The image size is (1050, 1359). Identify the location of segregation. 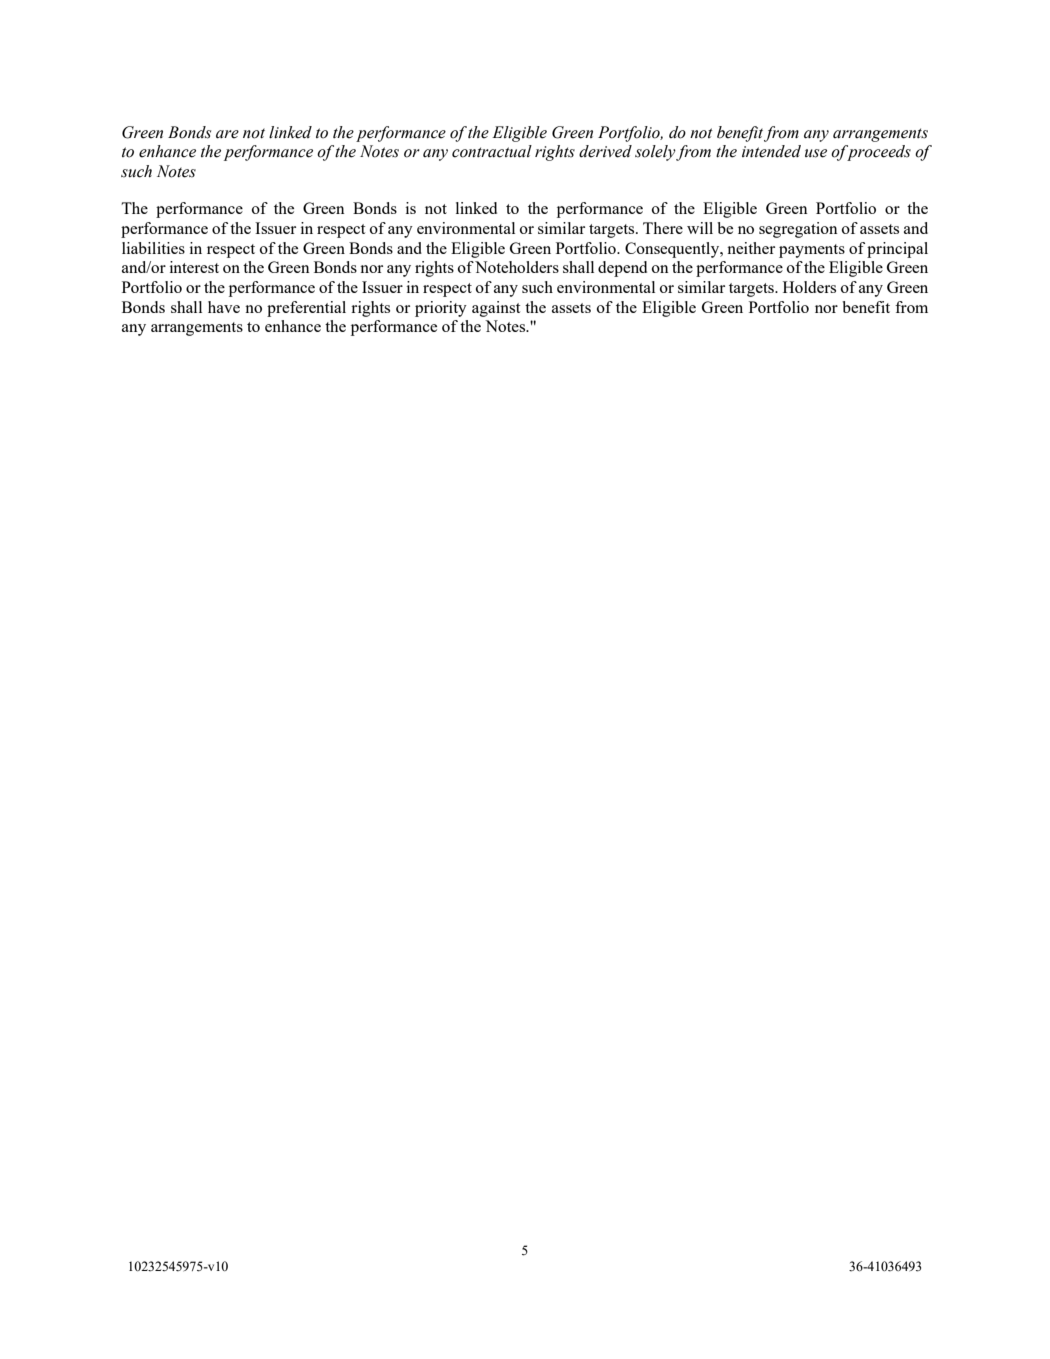
(798, 230).
